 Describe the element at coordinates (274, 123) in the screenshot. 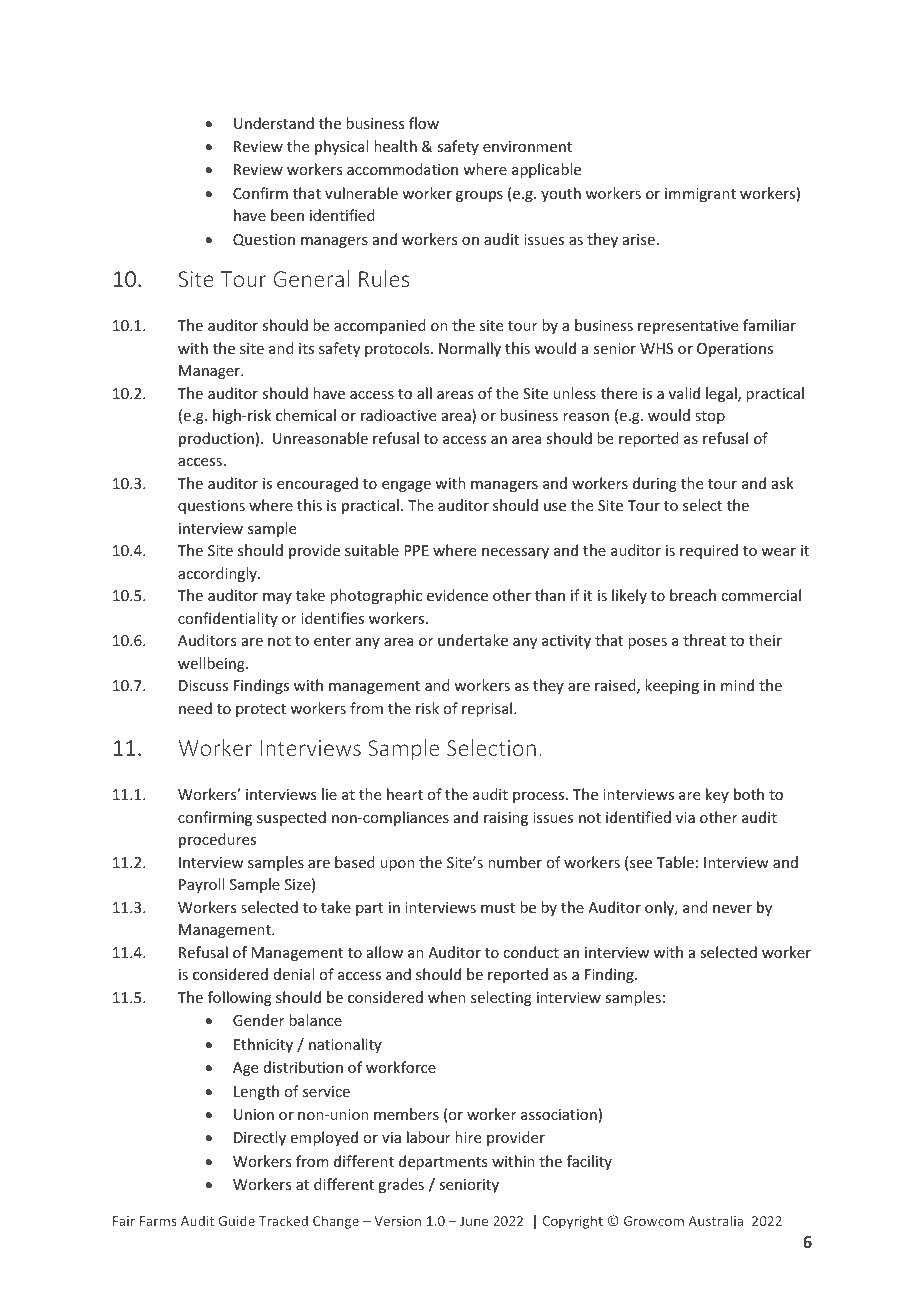

I see `Understand` at that location.
